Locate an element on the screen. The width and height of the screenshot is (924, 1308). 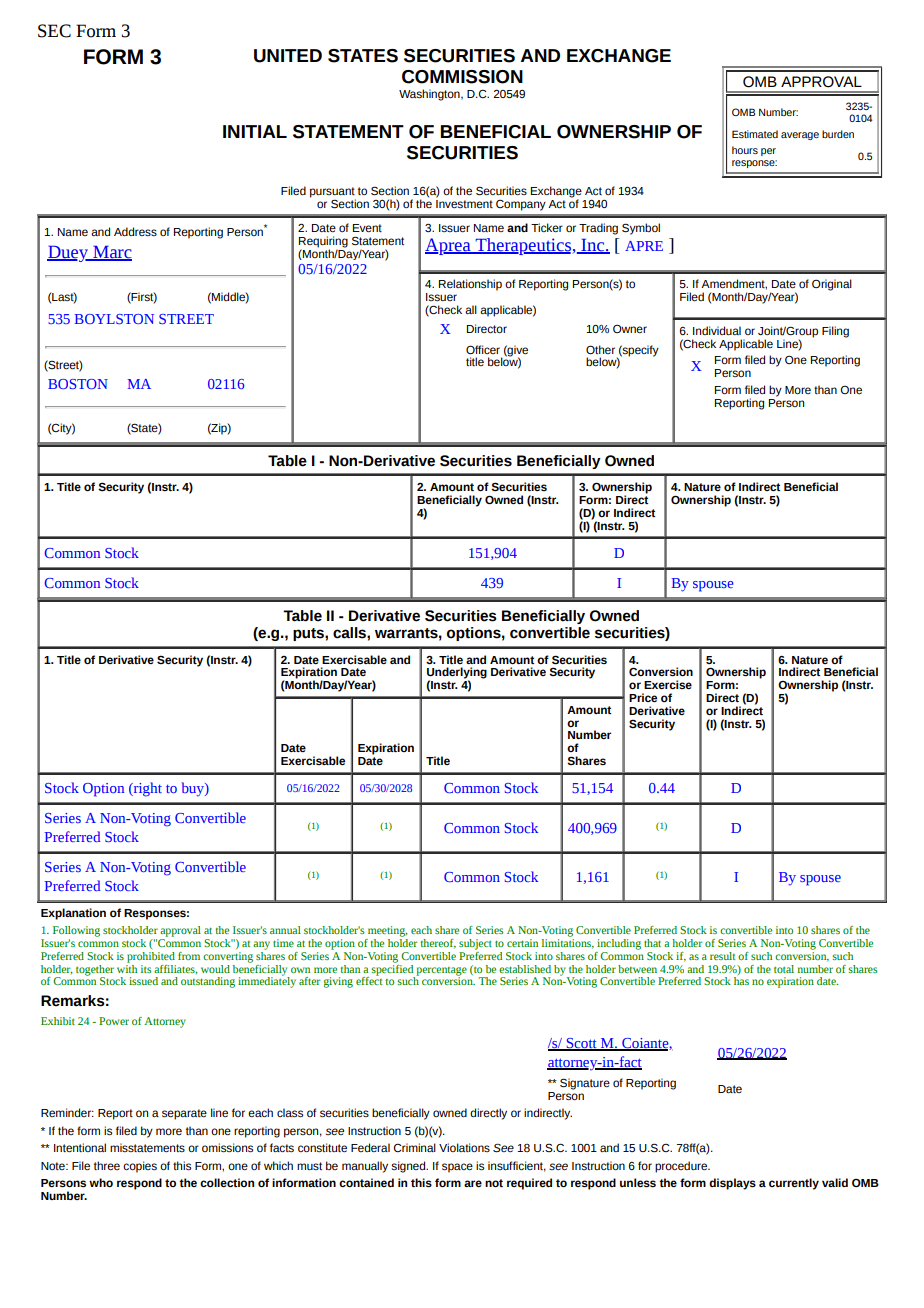
Price is located at coordinates (643, 697).
